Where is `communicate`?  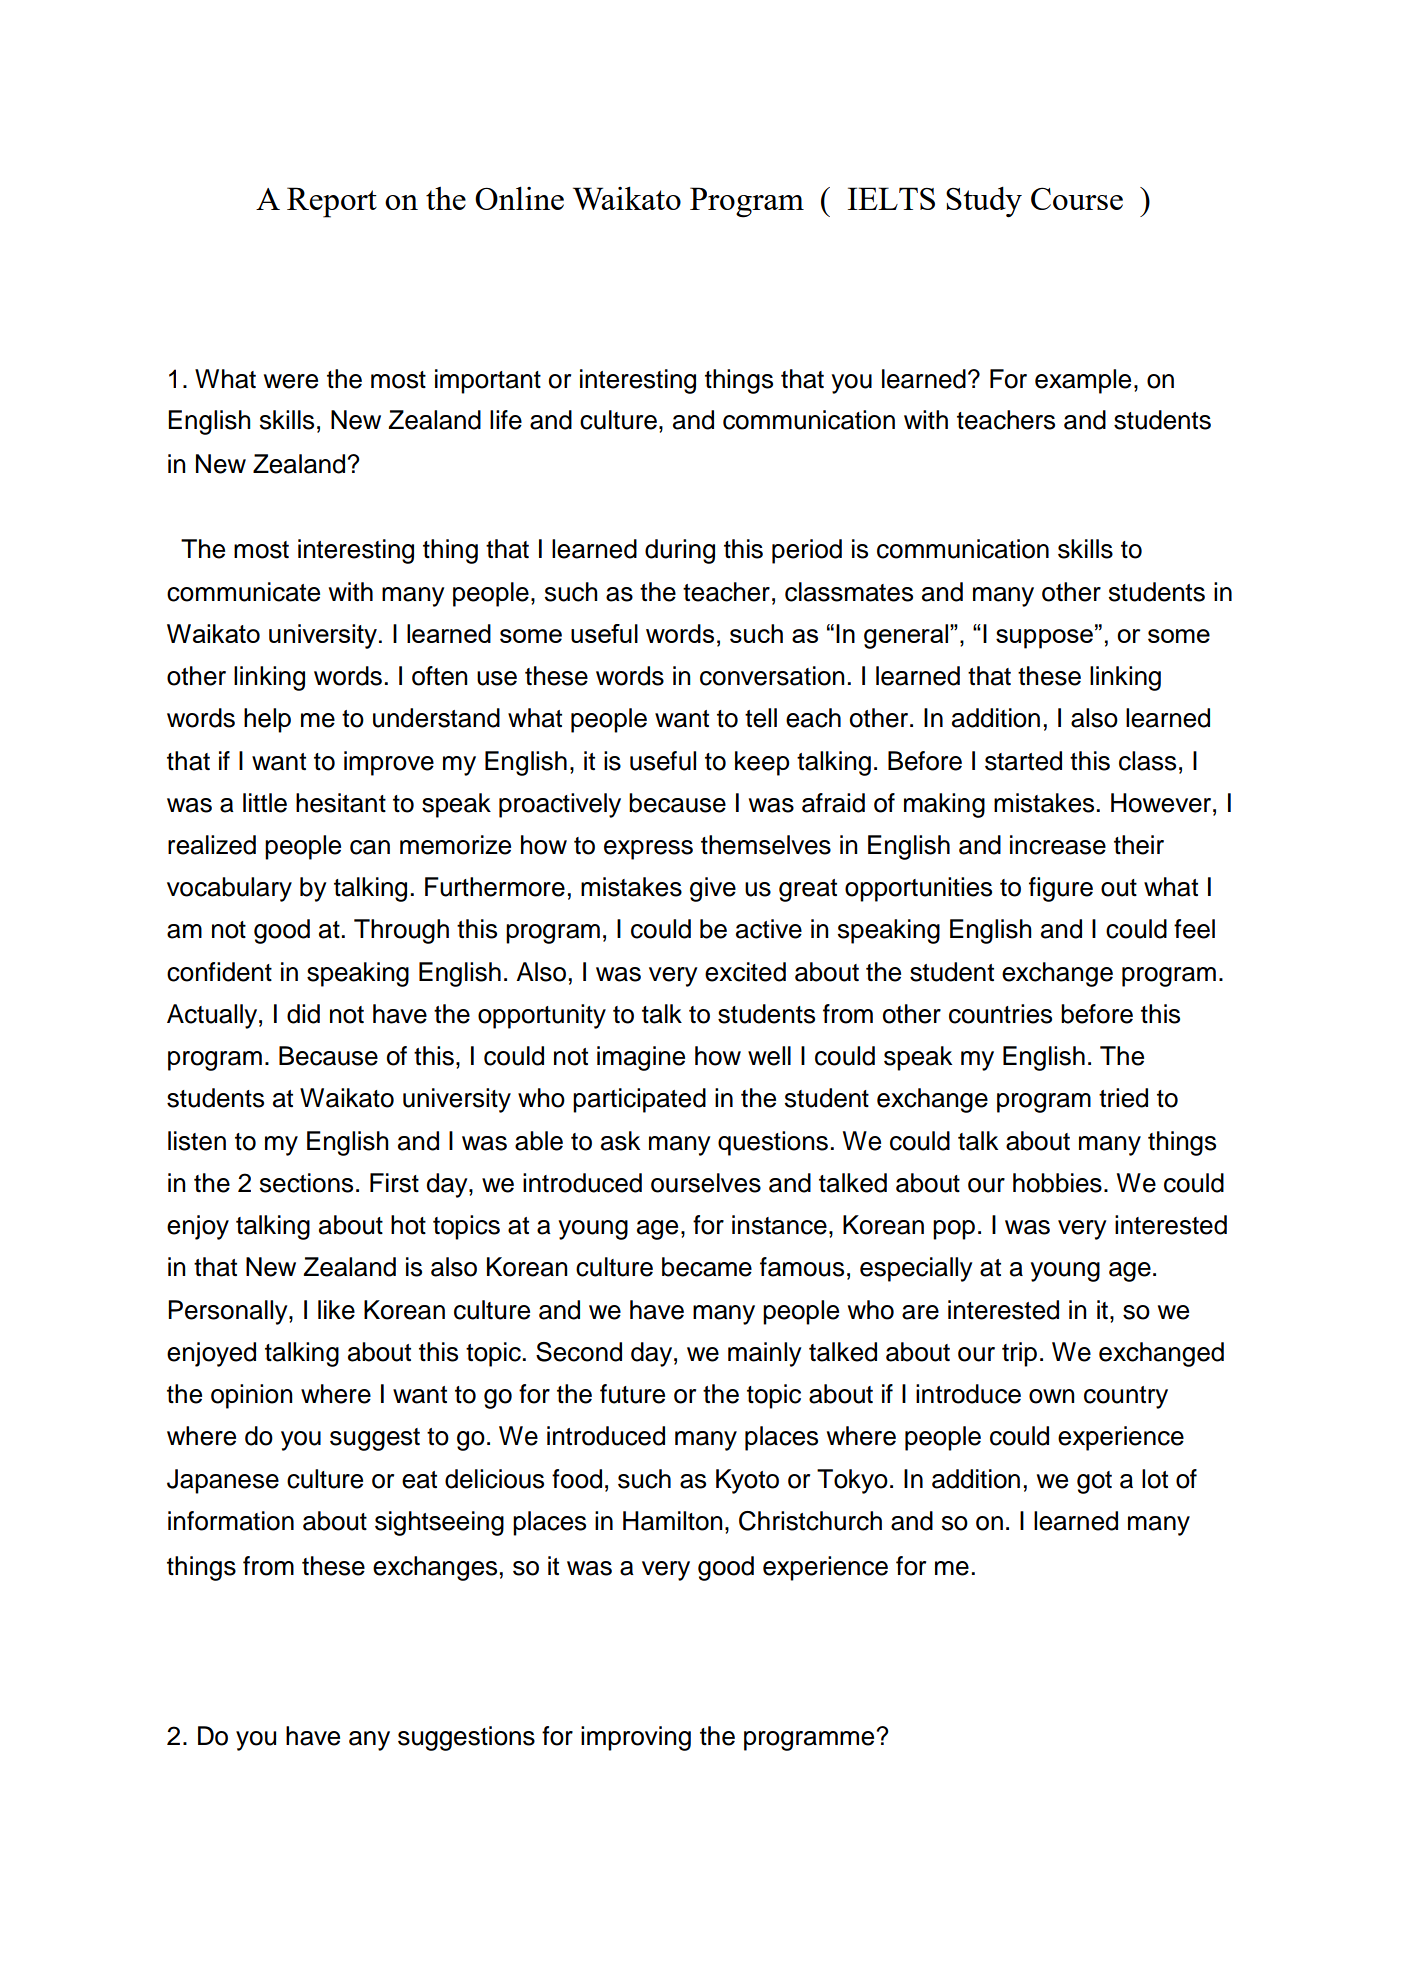
communicate is located at coordinates (243, 592).
